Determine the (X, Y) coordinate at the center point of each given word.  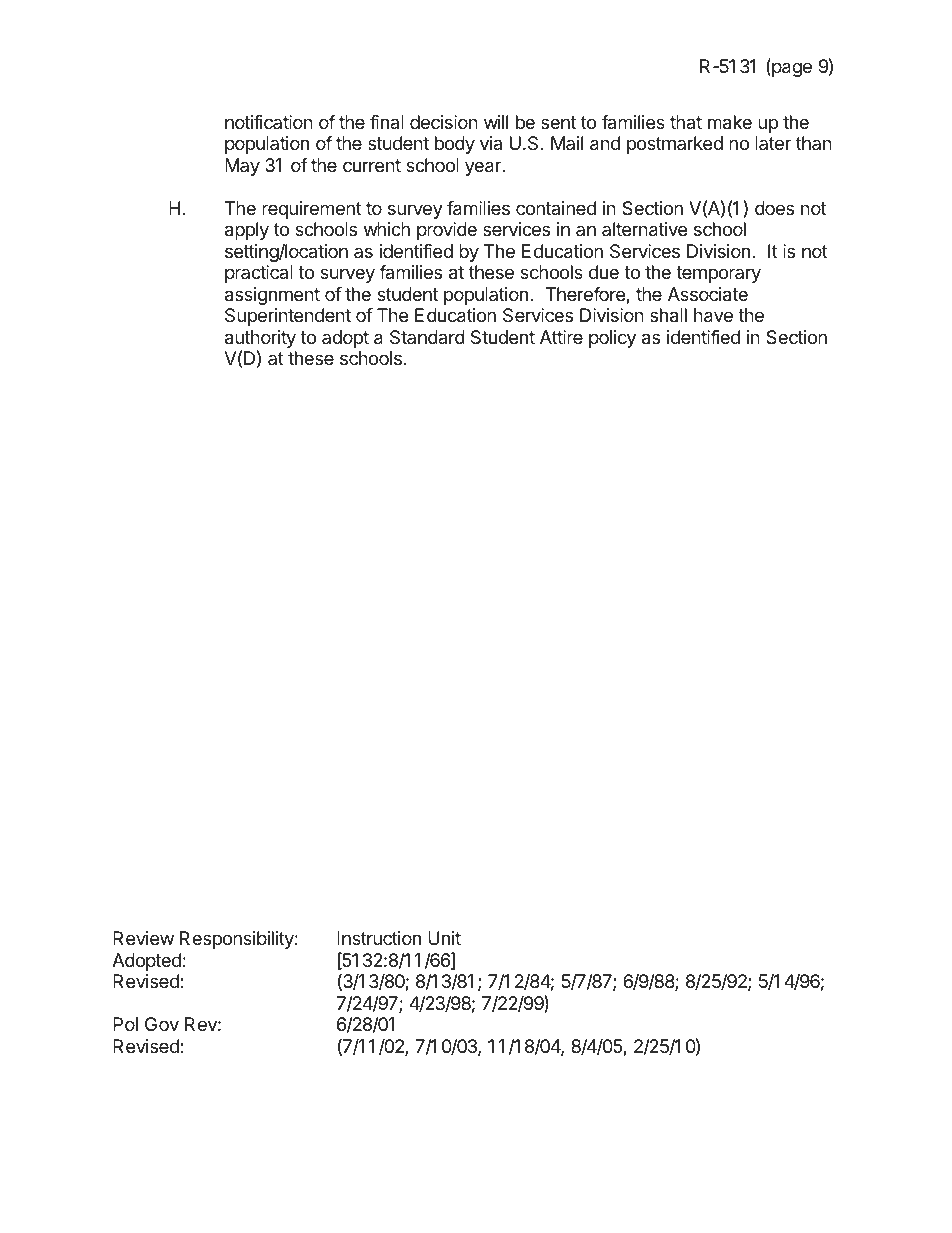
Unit (444, 938)
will (496, 122)
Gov (162, 1024)
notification (269, 122)
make (730, 122)
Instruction (379, 938)
